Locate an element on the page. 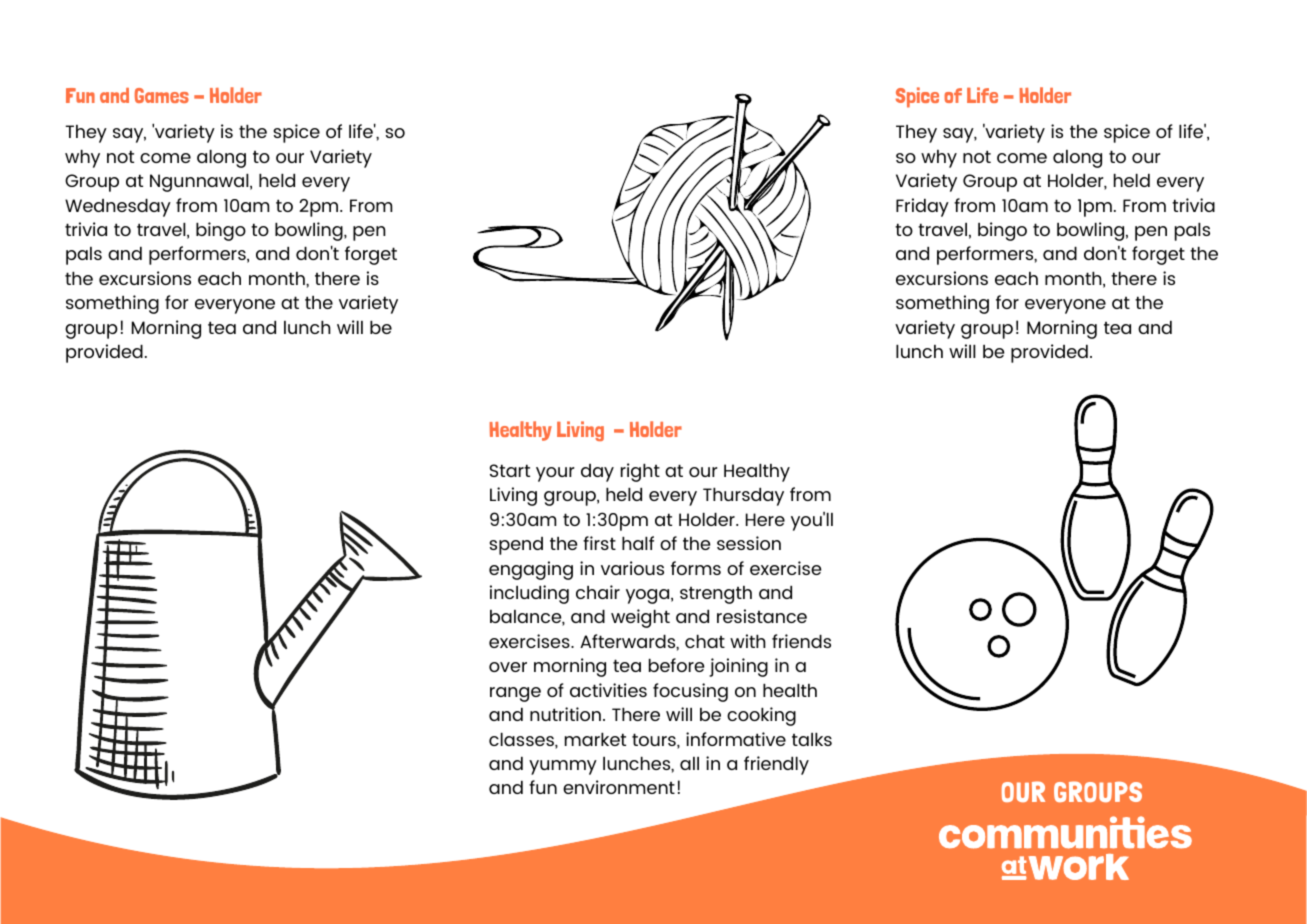 This image has width=1307, height=924. Wednesday is located at coordinates (118, 208).
